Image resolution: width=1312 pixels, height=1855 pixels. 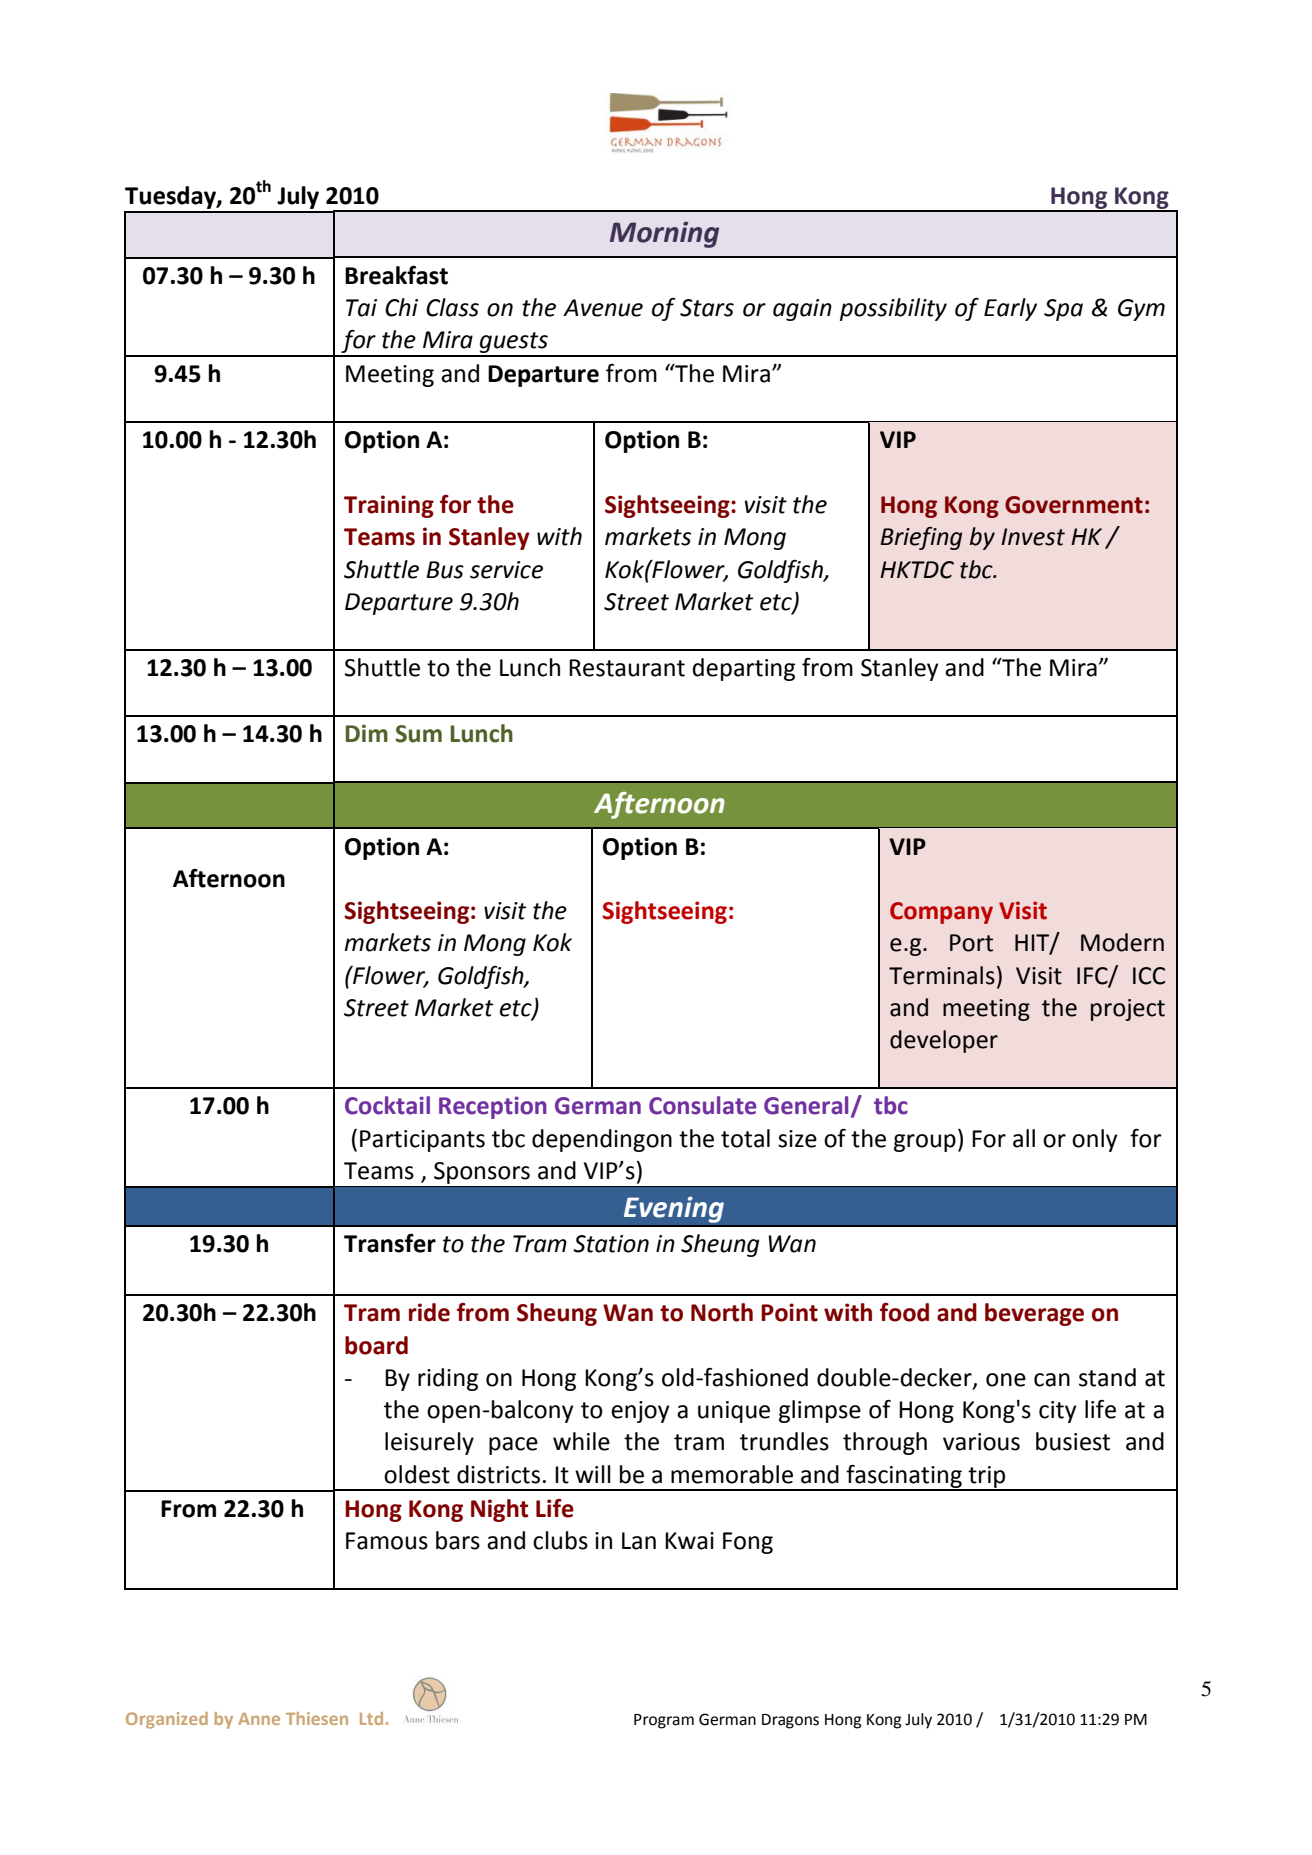 I want to click on Morning, so click(x=664, y=234).
